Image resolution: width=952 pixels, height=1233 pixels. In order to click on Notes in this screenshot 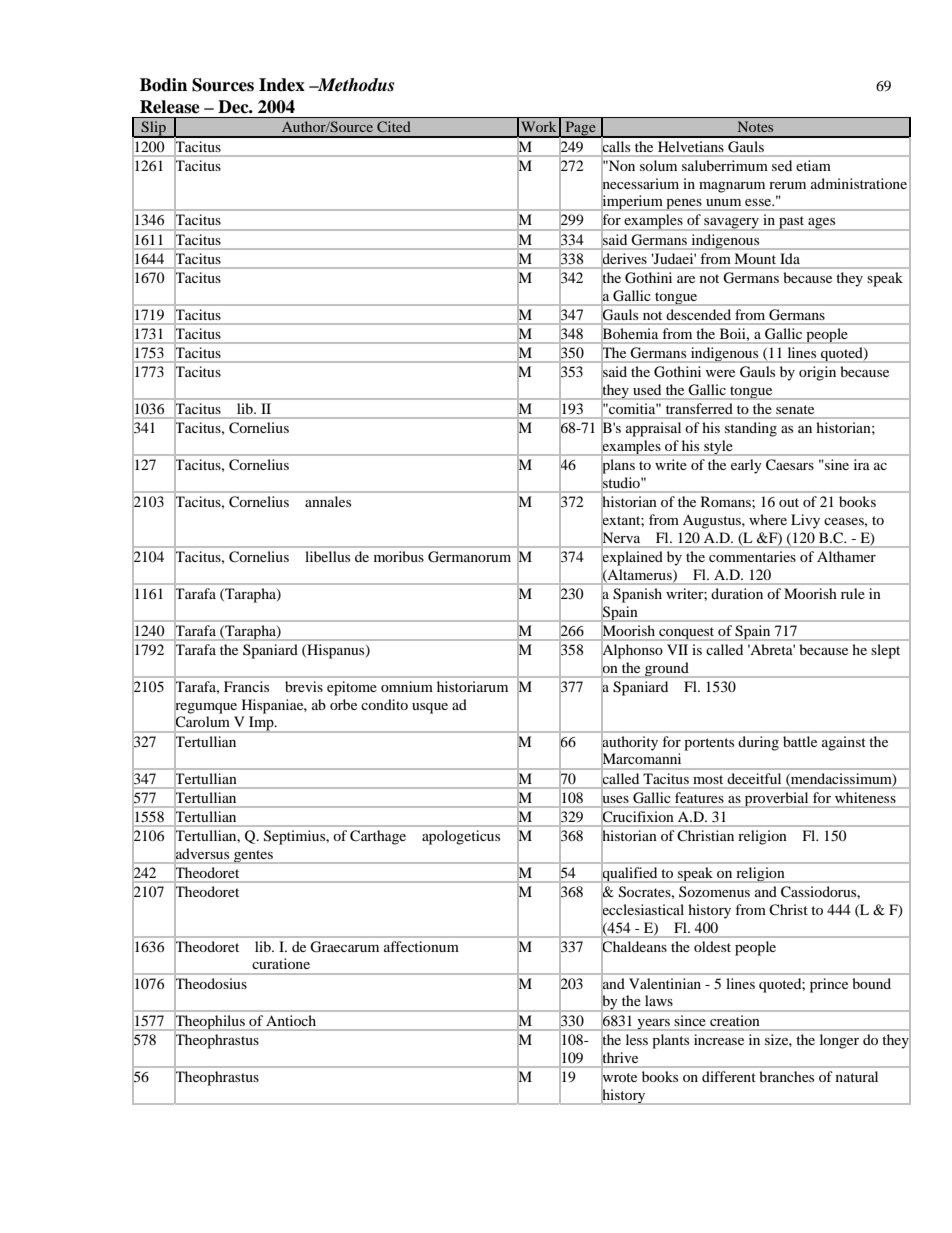, I will do `click(755, 126)`.
